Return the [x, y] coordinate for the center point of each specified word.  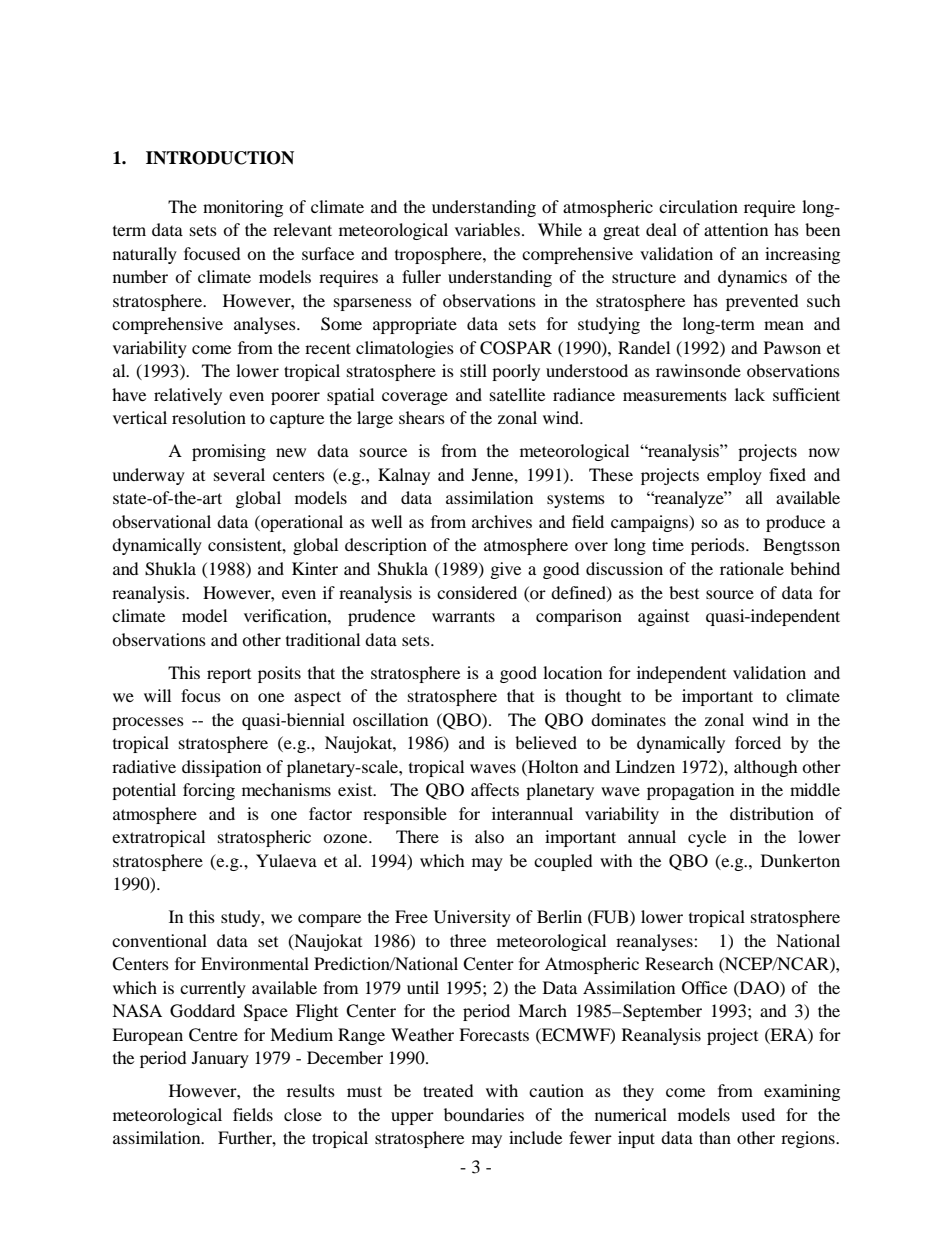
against [663, 617]
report [229, 676]
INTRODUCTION [220, 158]
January [220, 1059]
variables [487, 229]
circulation [698, 206]
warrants [463, 616]
